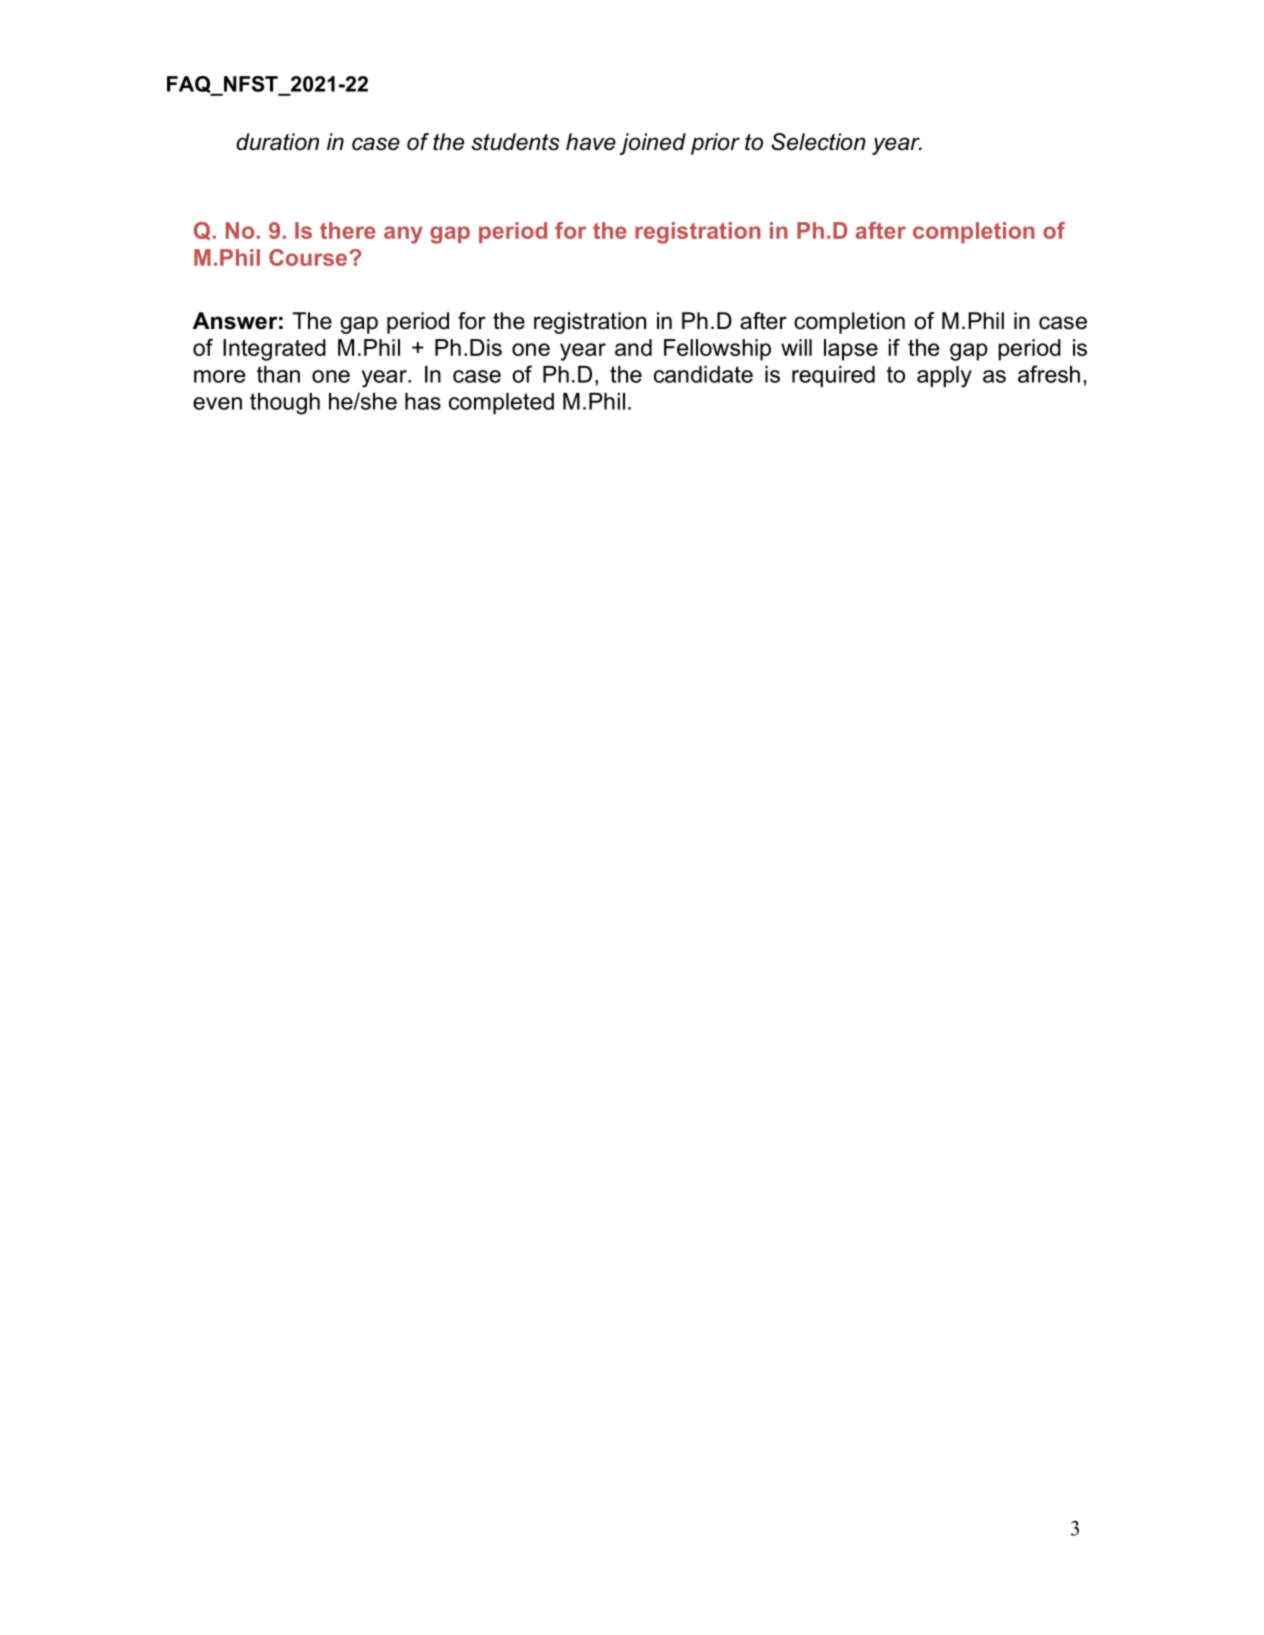  What do you see at coordinates (309, 257) in the screenshot?
I see `Course` at bounding box center [309, 257].
